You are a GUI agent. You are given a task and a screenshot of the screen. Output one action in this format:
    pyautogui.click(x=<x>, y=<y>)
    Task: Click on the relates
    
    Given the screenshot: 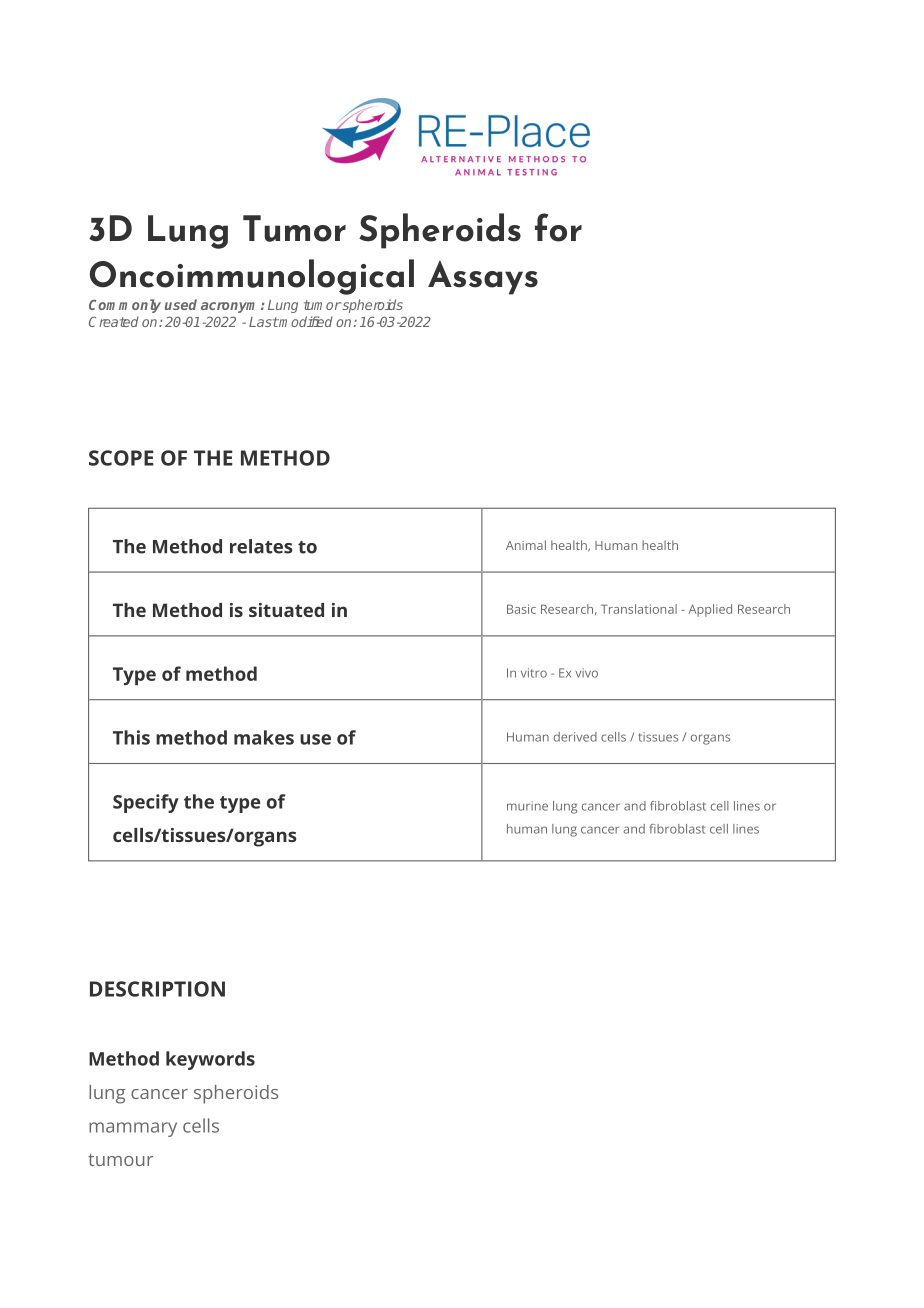 What is the action you would take?
    pyautogui.click(x=261, y=546)
